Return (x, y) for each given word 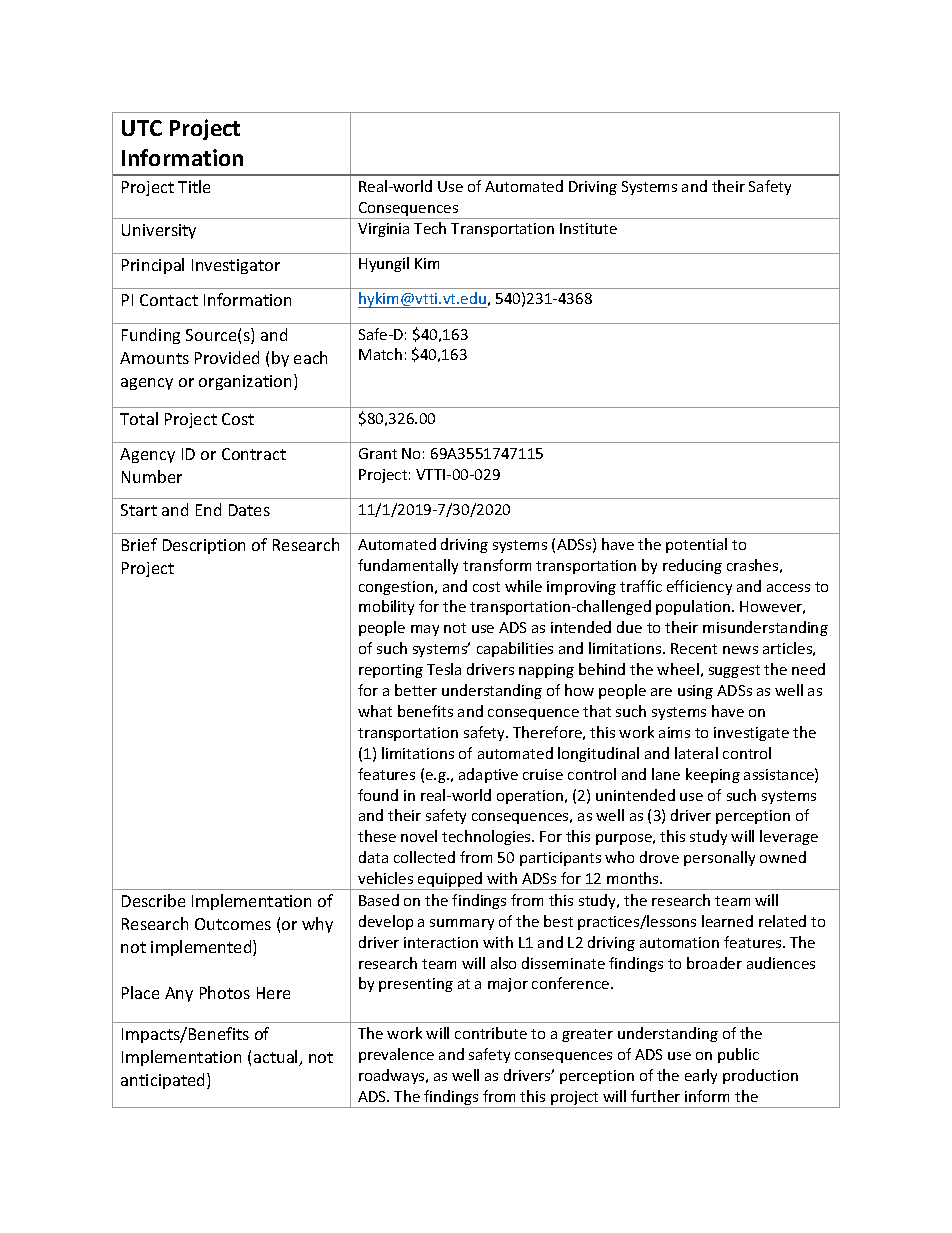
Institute (588, 228)
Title (194, 186)
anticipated (164, 1081)
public (738, 1055)
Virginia (383, 230)
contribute (491, 1033)
